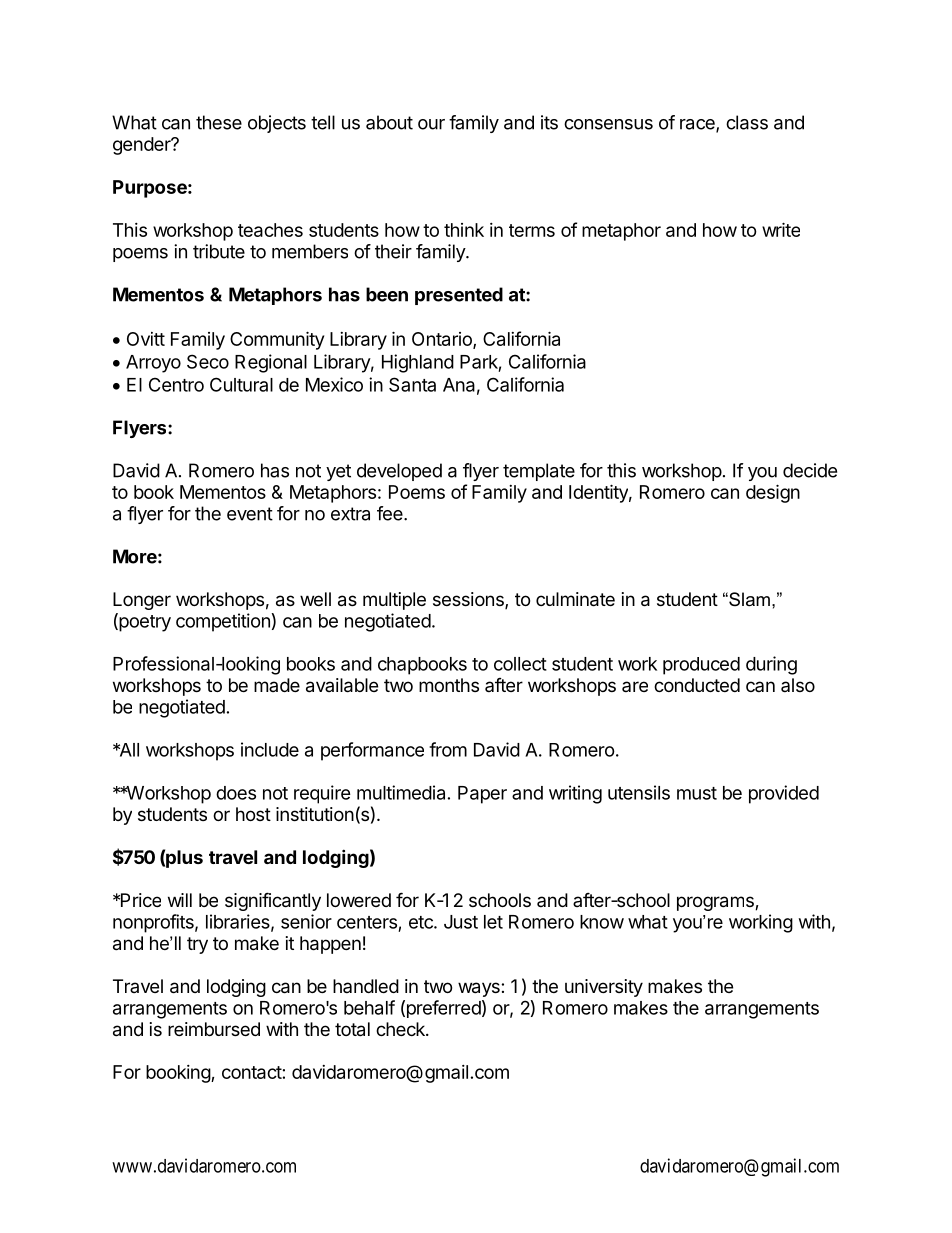 The image size is (952, 1233). Describe the element at coordinates (219, 122) in the page. I see `these` at that location.
